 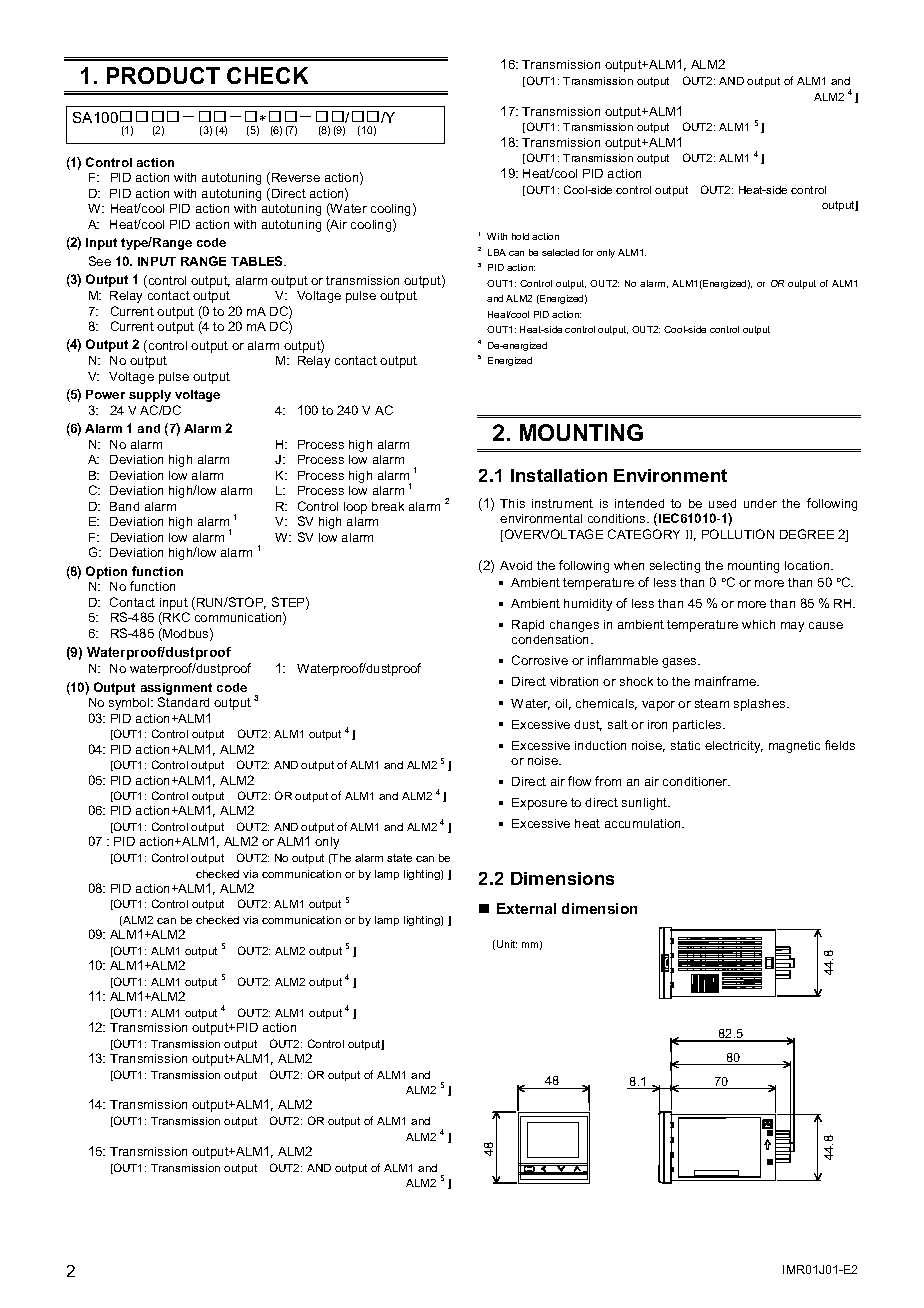 I want to click on Band, so click(x=124, y=506).
